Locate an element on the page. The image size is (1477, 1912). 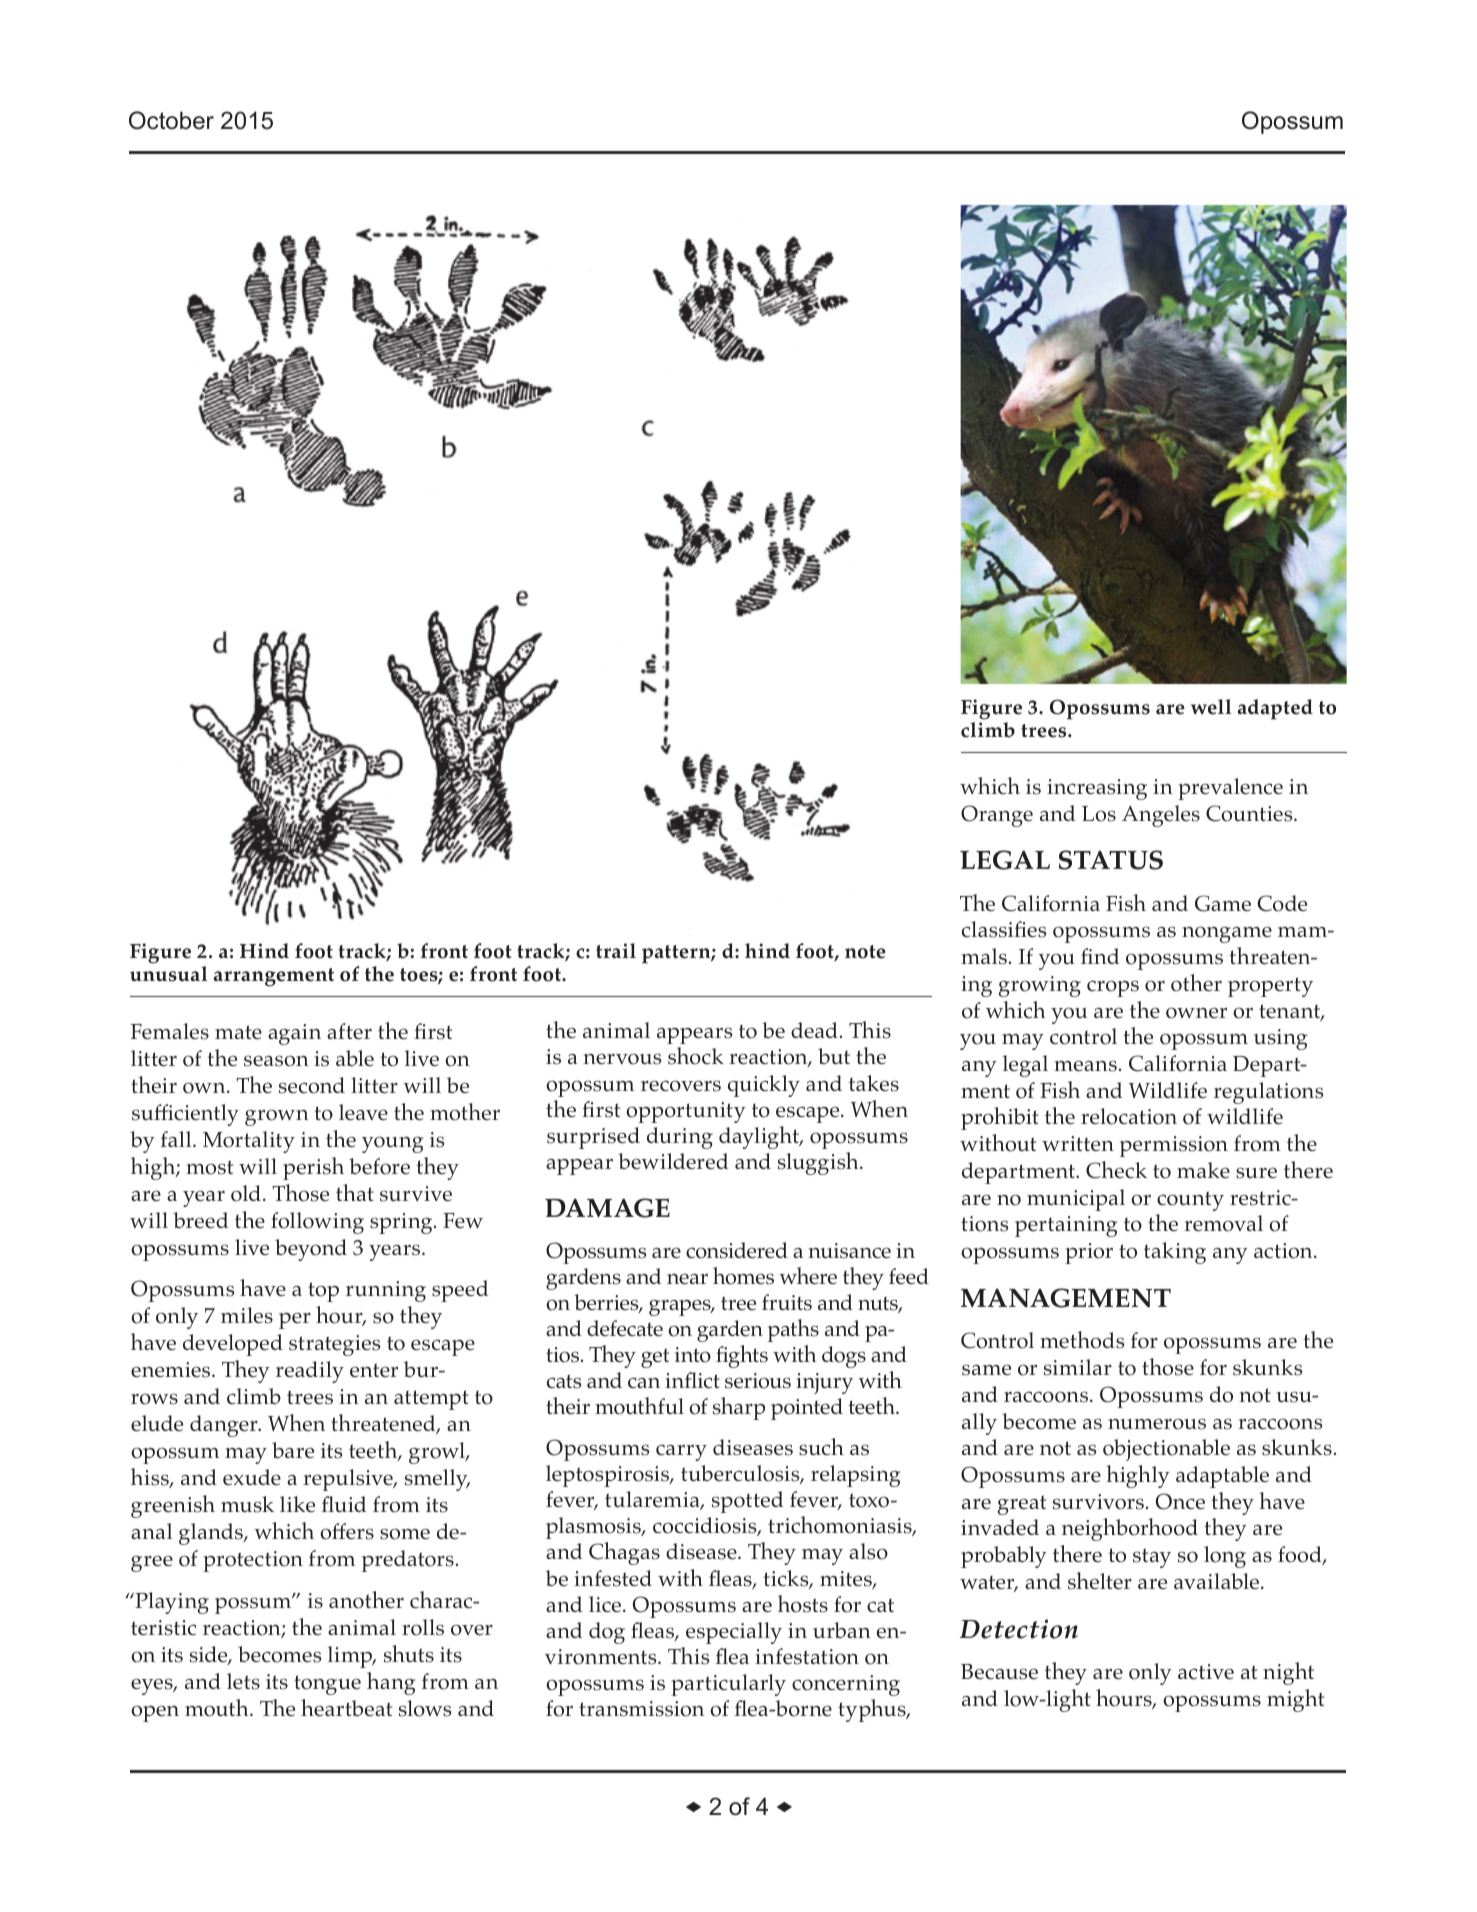
particularly is located at coordinates (728, 1685).
